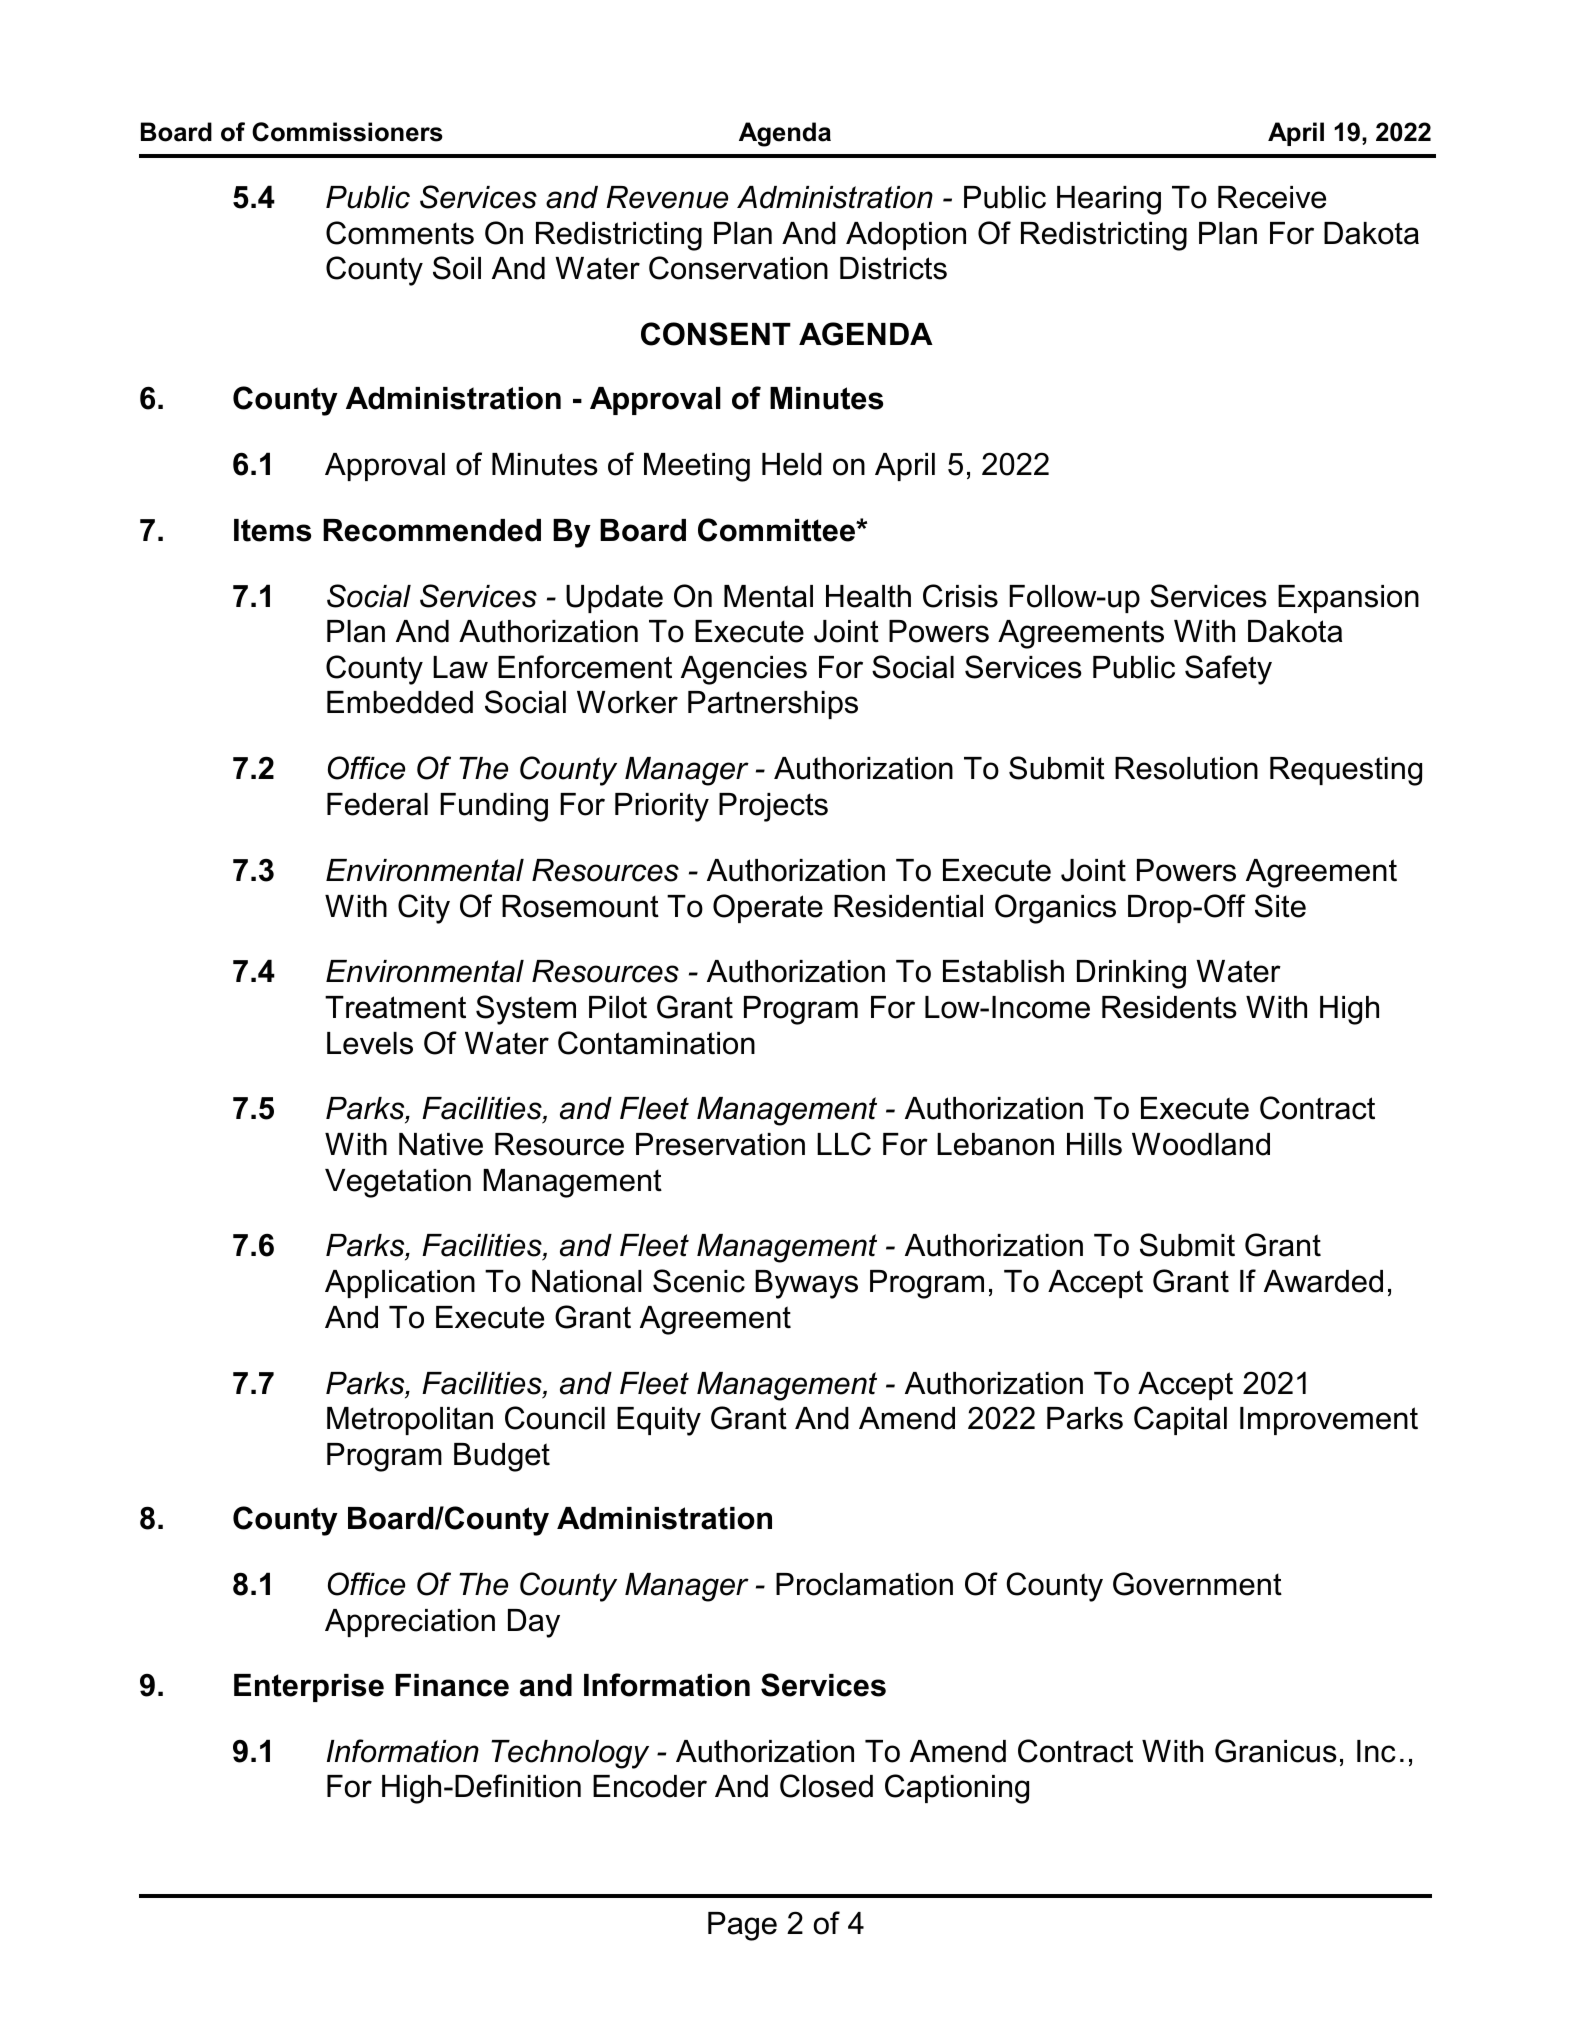 The width and height of the screenshot is (1577, 2041). I want to click on Technology, so click(570, 1754).
